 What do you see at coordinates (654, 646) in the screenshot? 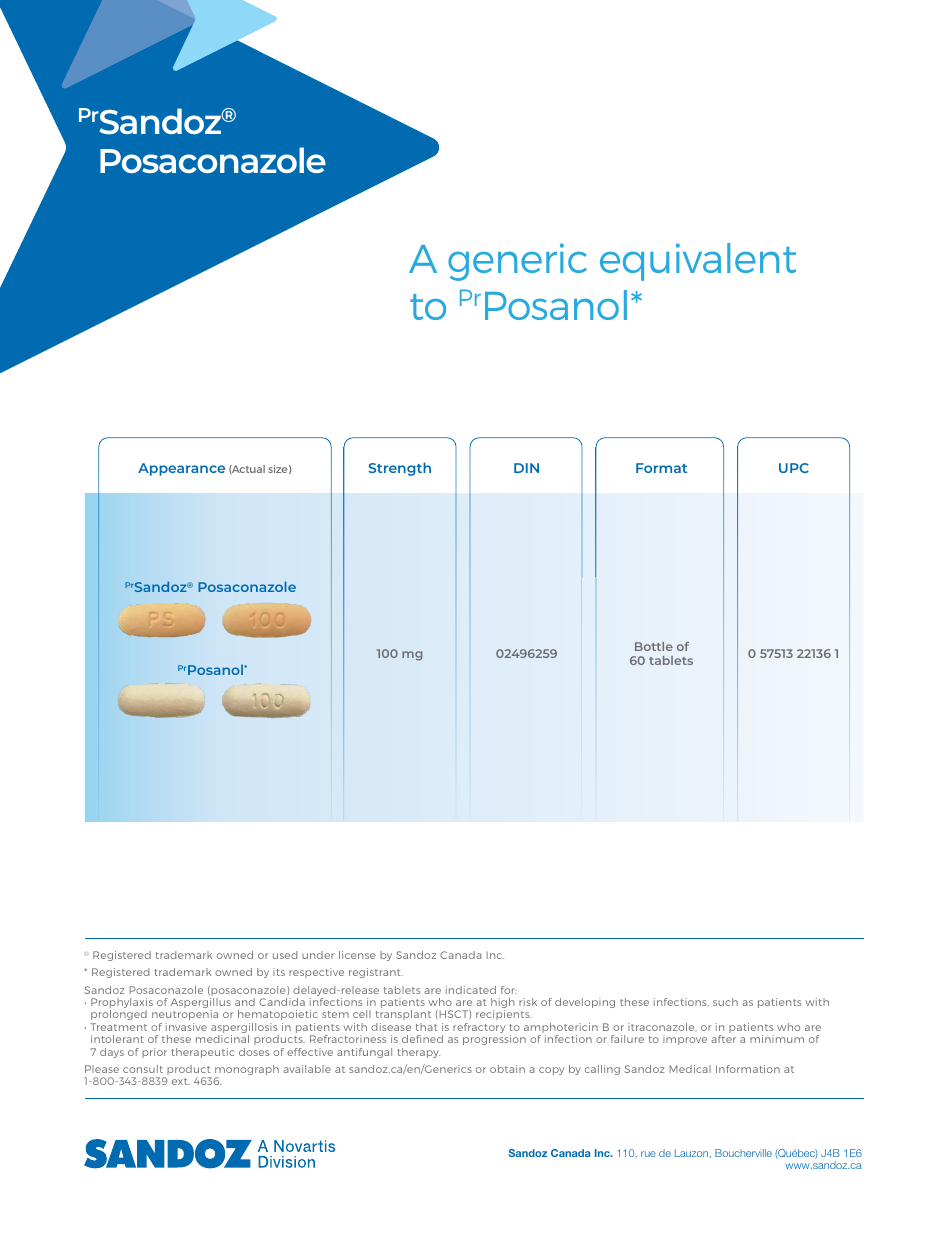
I see `Bottle` at bounding box center [654, 646].
